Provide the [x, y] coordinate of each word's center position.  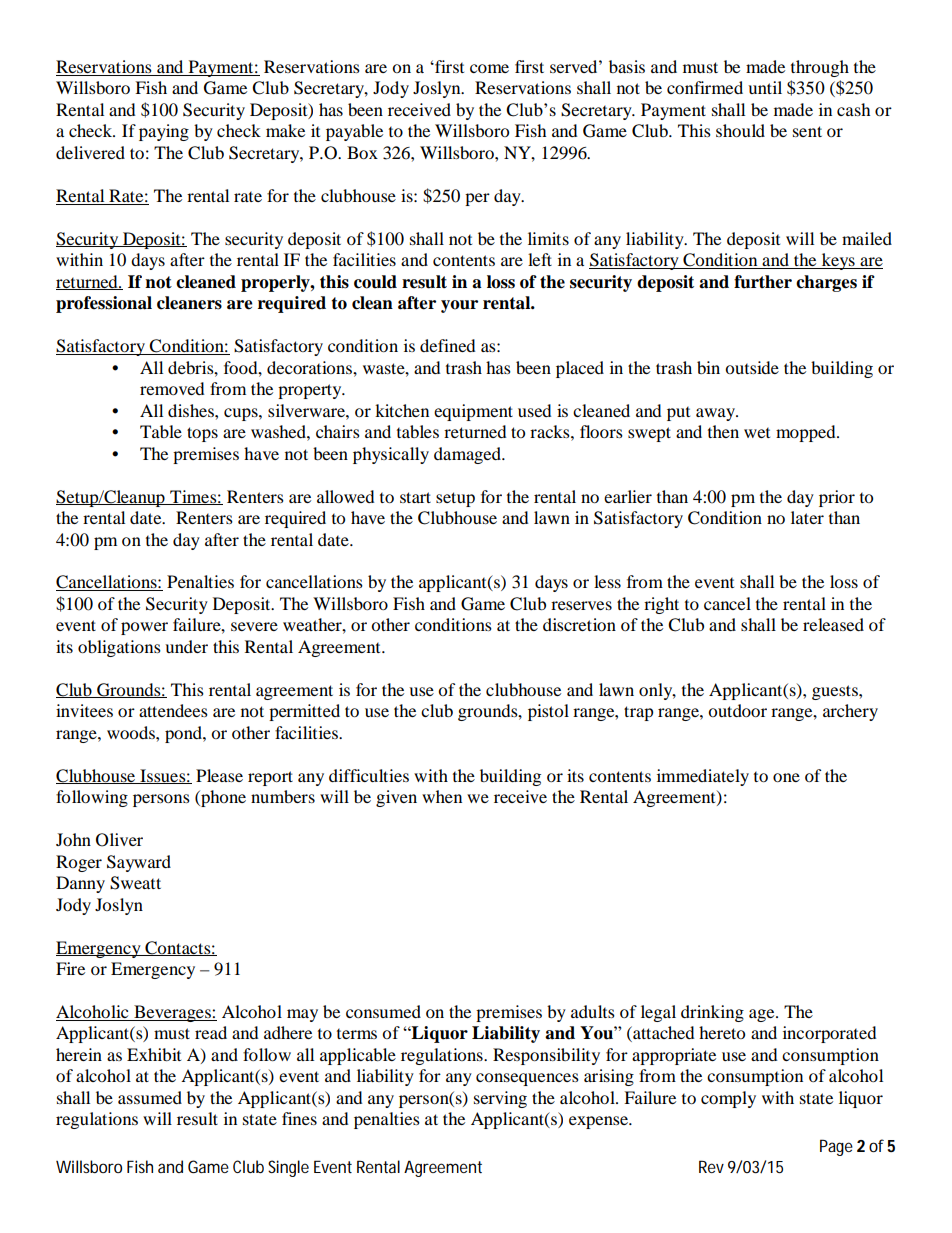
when [442, 796]
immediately [703, 777]
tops [202, 434]
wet [757, 432]
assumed [150, 1097]
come [489, 68]
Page [836, 1147]
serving [500, 1099]
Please [219, 775]
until [765, 87]
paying [164, 132]
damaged [468, 455]
